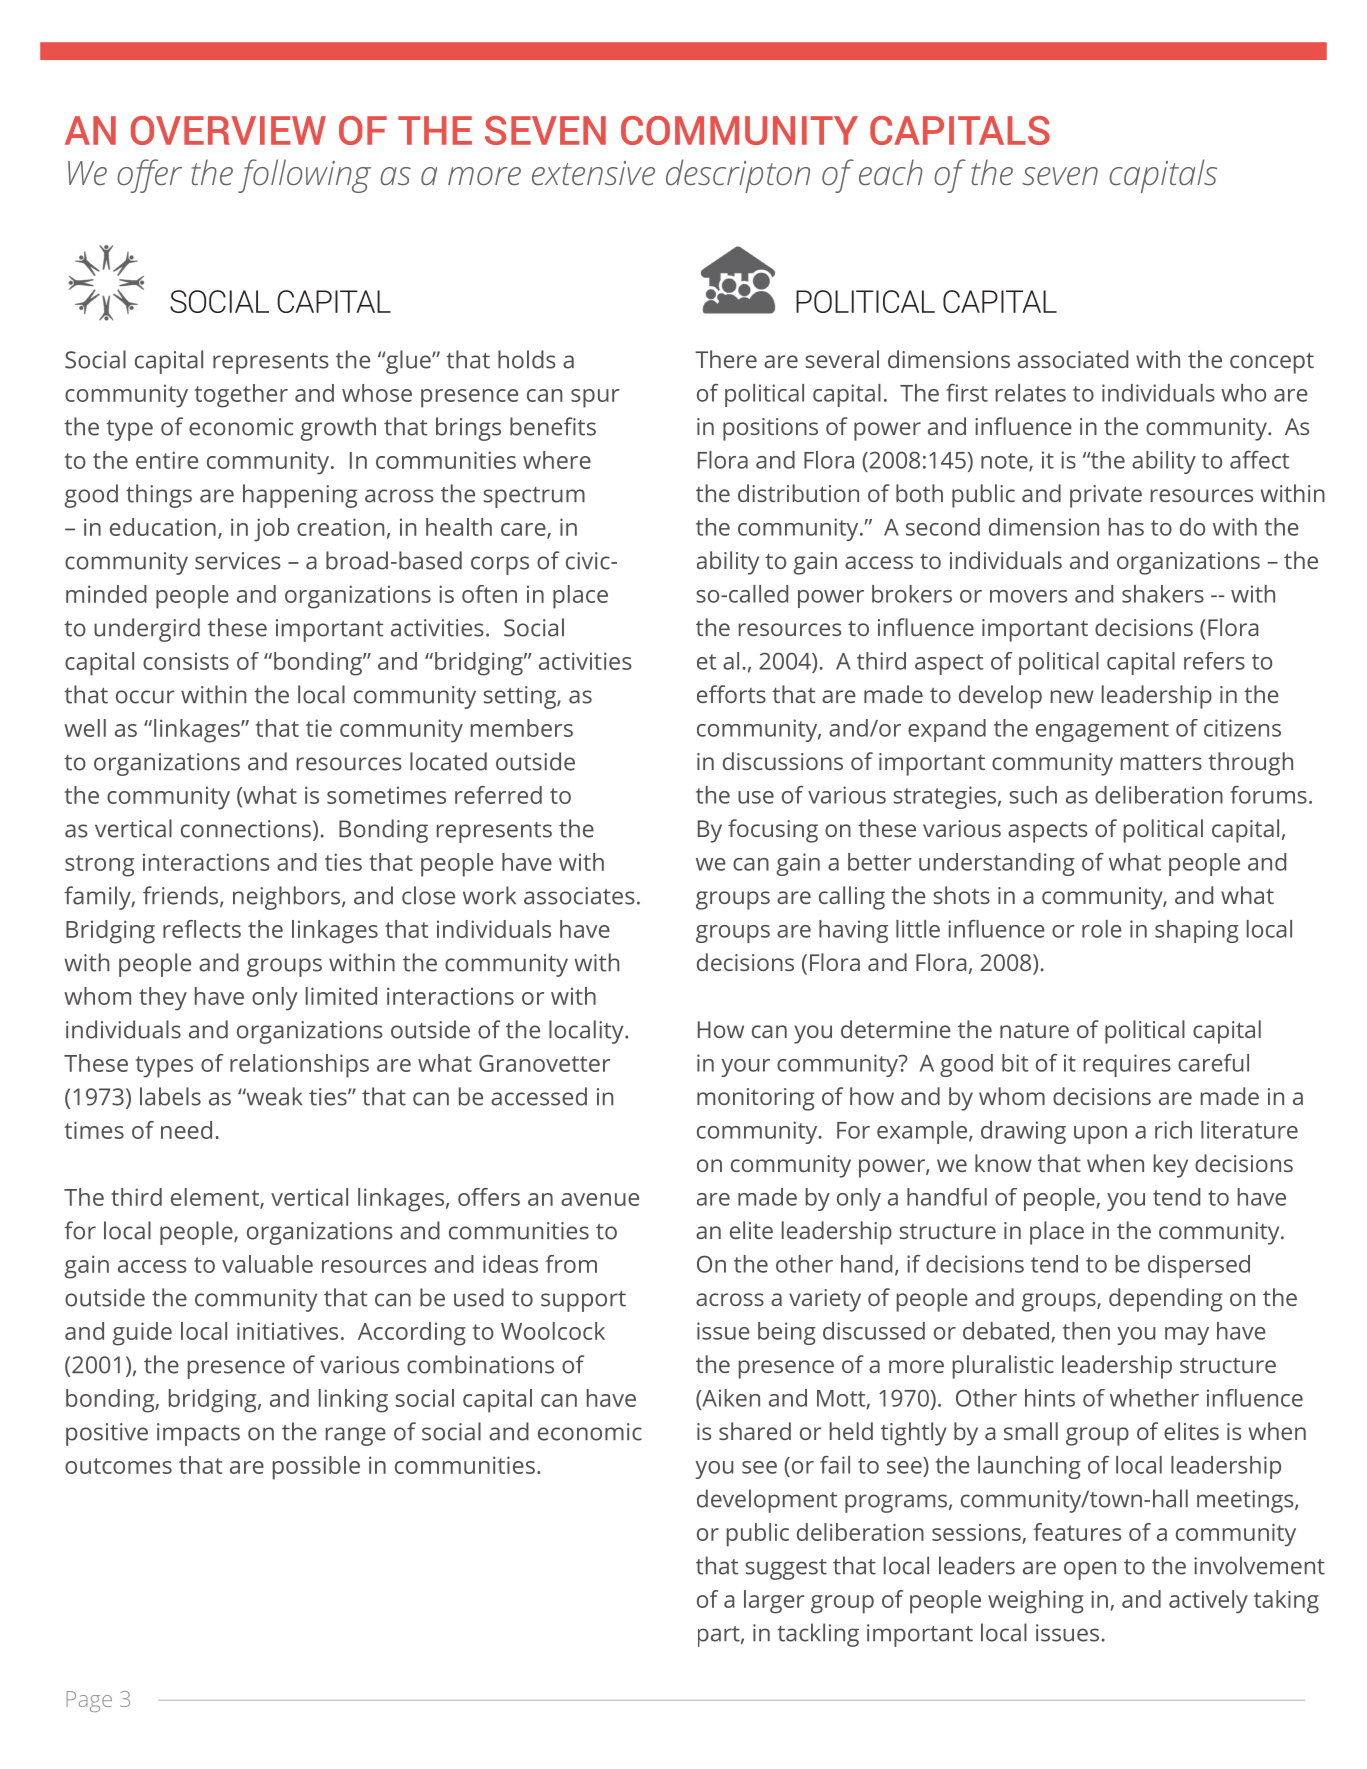  I want to click on larger, so click(774, 1602).
